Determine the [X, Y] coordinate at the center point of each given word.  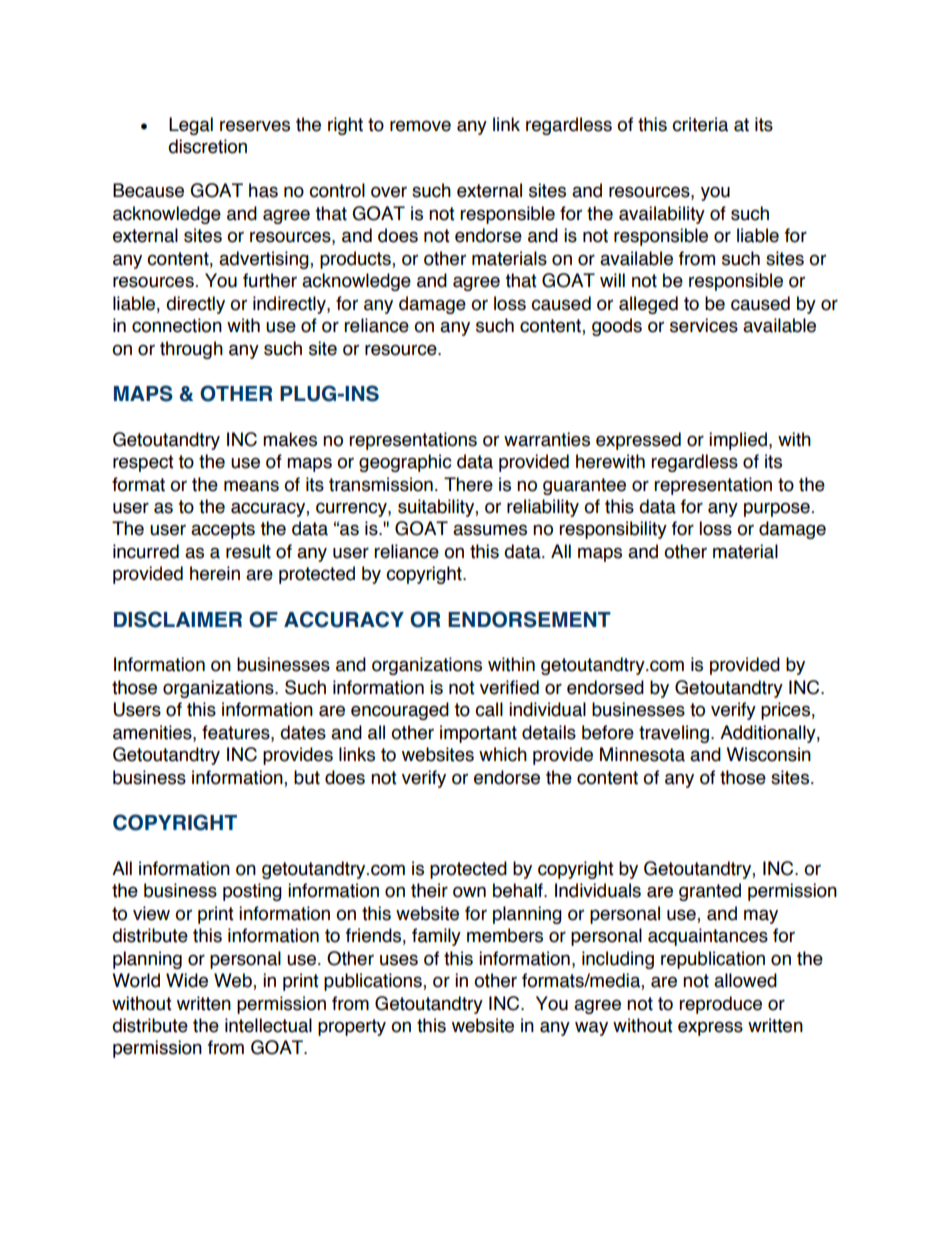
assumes [490, 530]
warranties [547, 439]
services [704, 325]
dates [303, 732]
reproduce [720, 1005]
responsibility [613, 530]
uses [399, 960]
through [191, 350]
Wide [187, 980]
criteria [700, 124]
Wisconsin [768, 754]
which [503, 754]
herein [215, 573]
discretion [207, 146]
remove [420, 126]
